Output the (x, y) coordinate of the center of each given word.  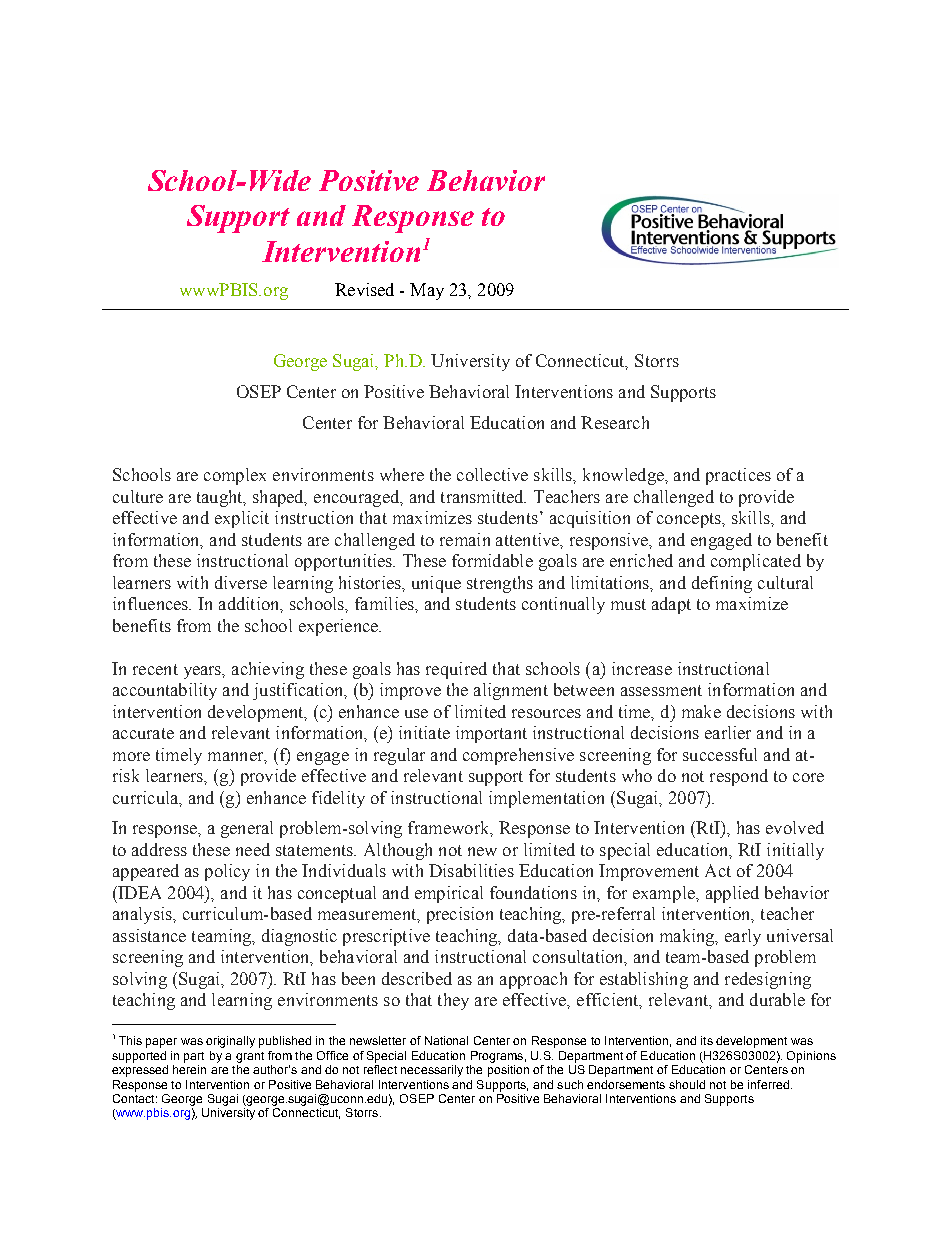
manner (237, 757)
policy (227, 872)
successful (720, 754)
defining (722, 584)
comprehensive (518, 756)
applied (732, 894)
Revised (364, 289)
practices (738, 476)
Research (615, 422)
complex (235, 476)
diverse (241, 582)
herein (189, 1069)
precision (460, 915)
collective (492, 474)
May (427, 291)
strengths (500, 584)
